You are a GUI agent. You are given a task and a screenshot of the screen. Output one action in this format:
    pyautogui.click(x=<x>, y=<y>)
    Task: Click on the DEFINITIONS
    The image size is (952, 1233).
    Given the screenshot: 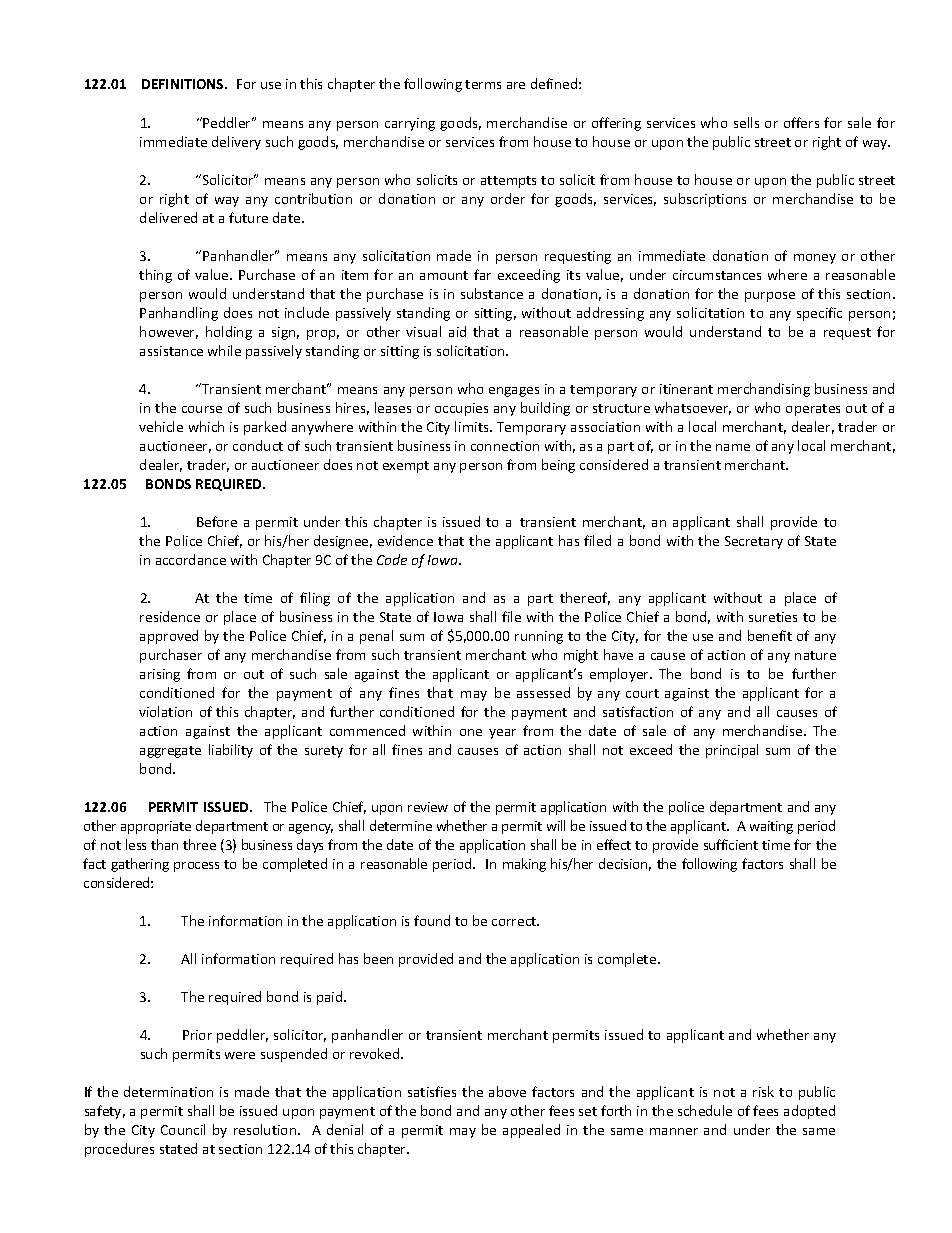 What is the action you would take?
    pyautogui.click(x=184, y=84)
